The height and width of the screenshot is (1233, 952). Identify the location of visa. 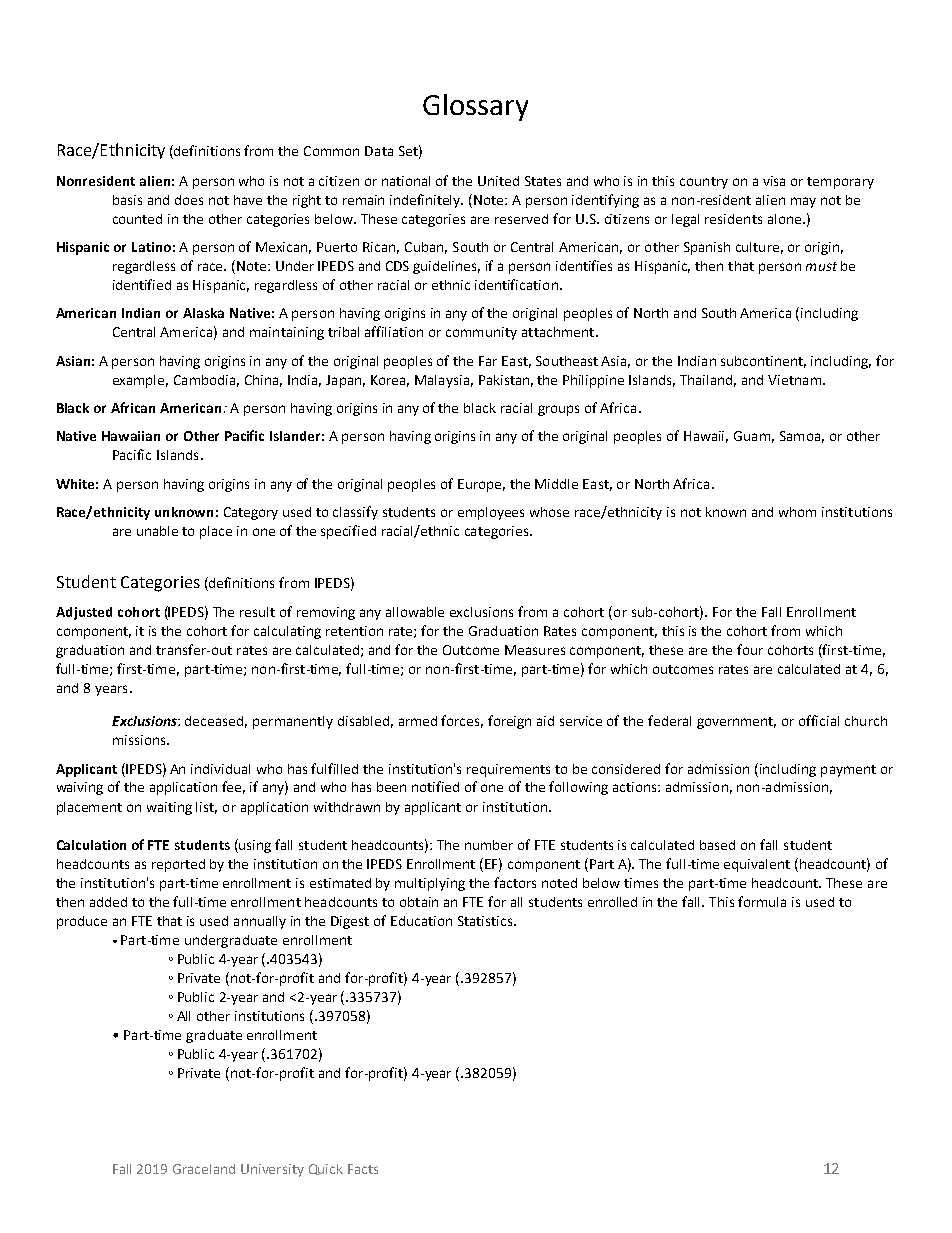
(774, 181).
